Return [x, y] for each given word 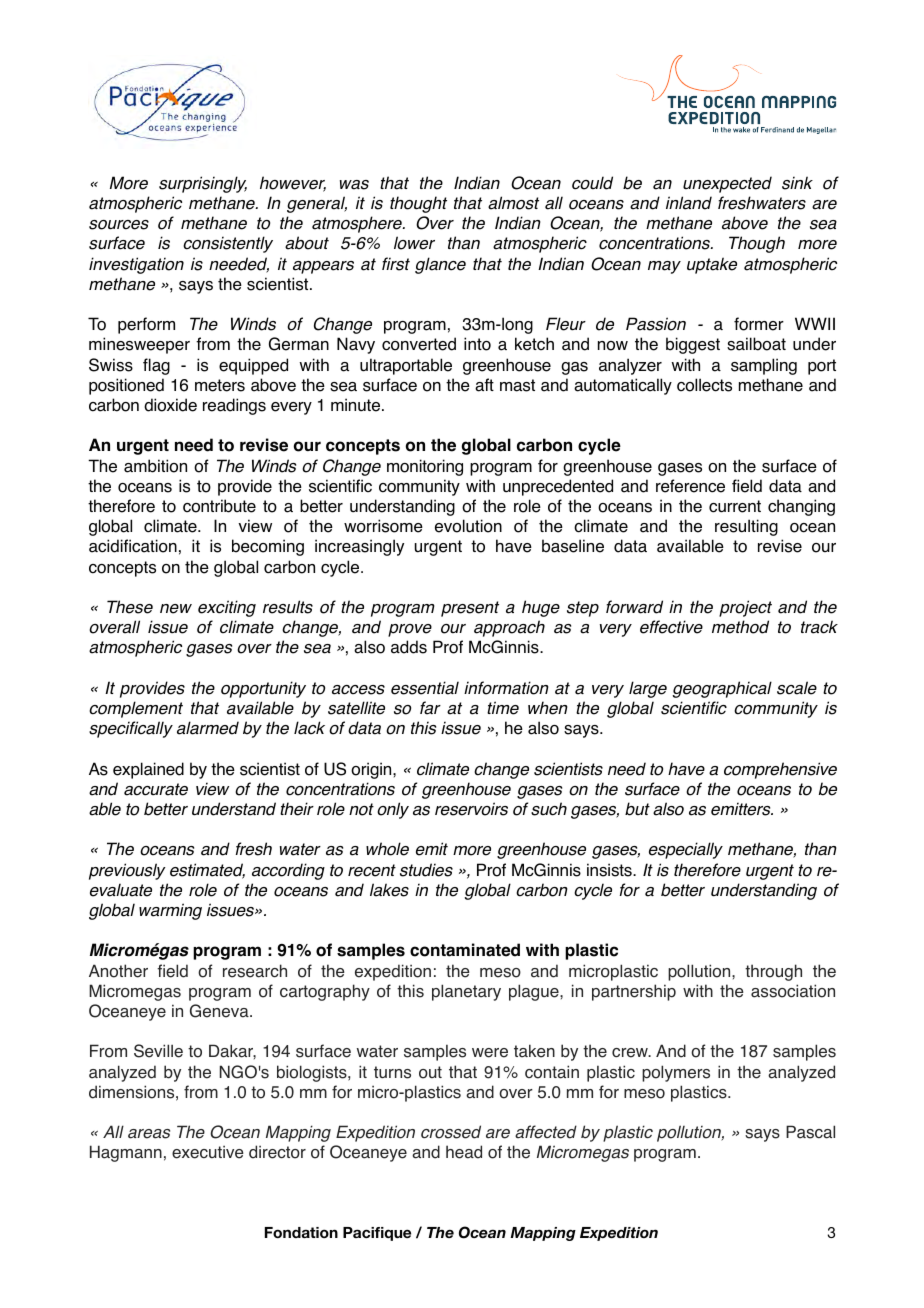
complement [136, 709]
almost [513, 203]
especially [686, 850]
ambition [155, 466]
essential [425, 688]
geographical [722, 689]
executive [208, 1152]
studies [426, 870]
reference [690, 486]
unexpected [727, 184]
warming [170, 911]
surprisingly [203, 184]
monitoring [425, 467]
